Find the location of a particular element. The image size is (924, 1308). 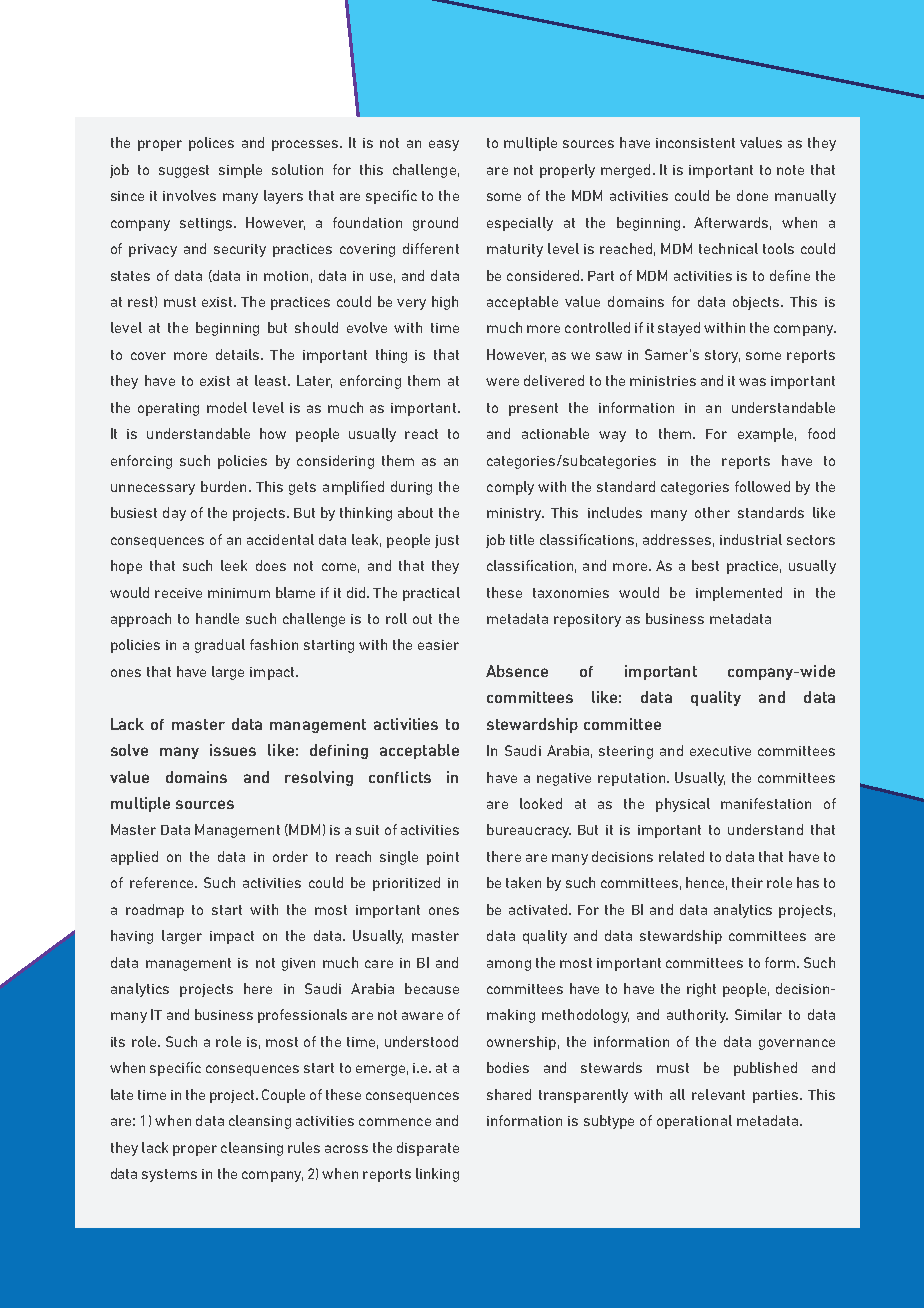

done is located at coordinates (752, 195).
